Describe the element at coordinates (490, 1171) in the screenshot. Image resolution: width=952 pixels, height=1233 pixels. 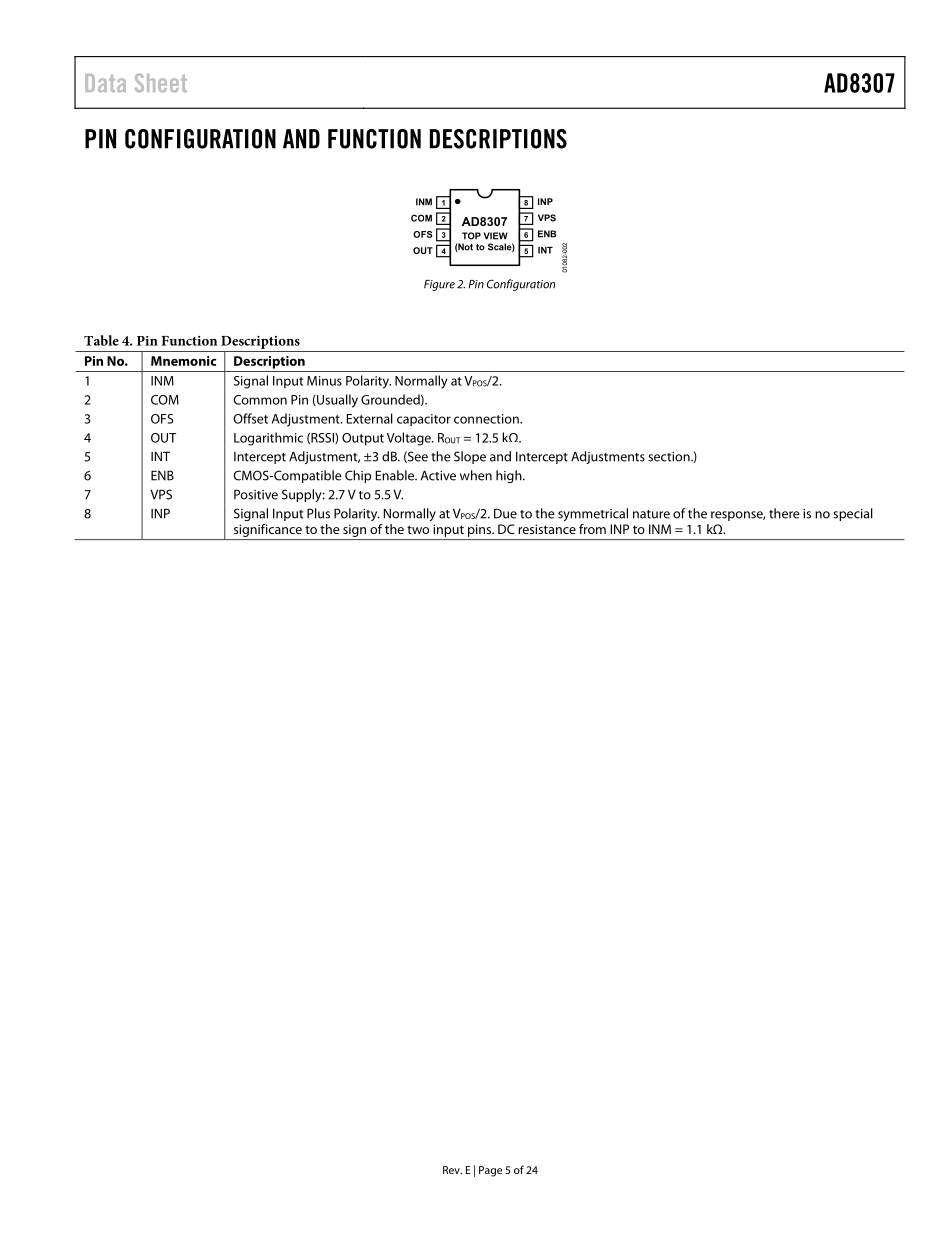
I see `Page` at that location.
